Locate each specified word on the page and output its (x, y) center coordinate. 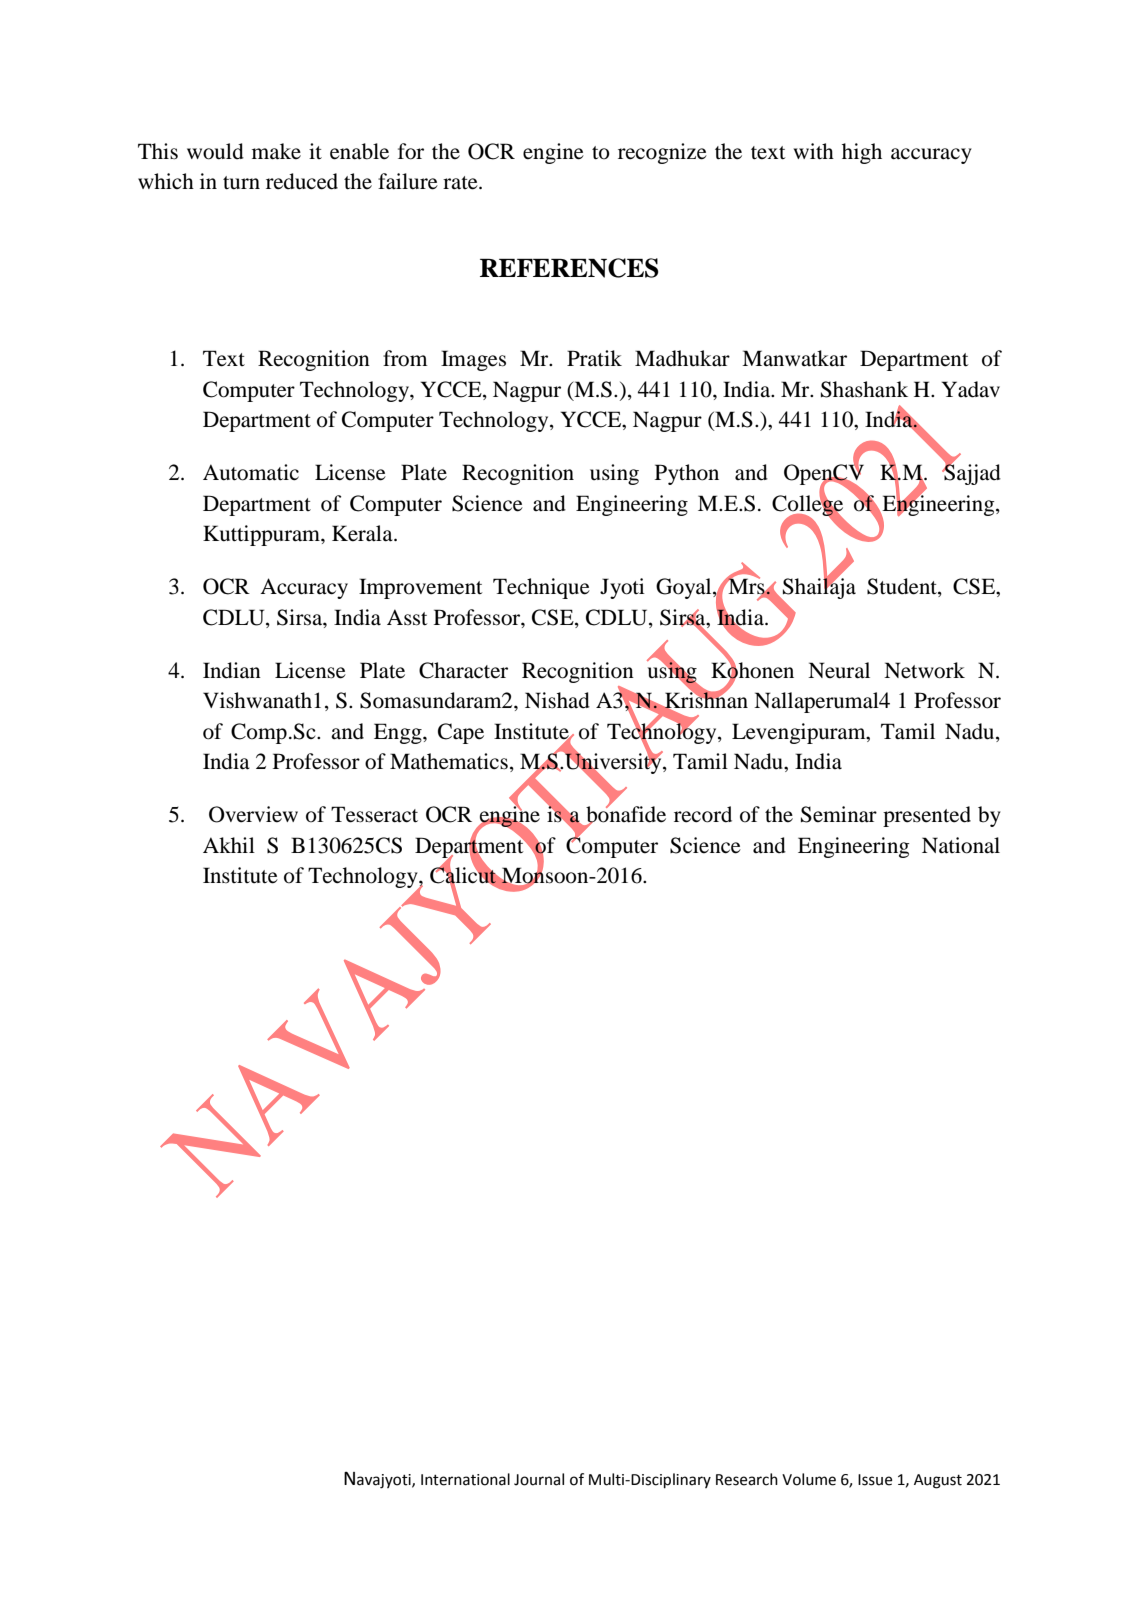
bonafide (626, 814)
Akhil (229, 845)
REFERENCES (569, 268)
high (862, 153)
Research (747, 1479)
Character (463, 670)
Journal (539, 1479)
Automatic (251, 472)
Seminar (839, 814)
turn (241, 183)
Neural (839, 670)
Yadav (970, 389)
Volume (809, 1479)
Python (687, 474)
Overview (253, 814)
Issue (875, 1480)
